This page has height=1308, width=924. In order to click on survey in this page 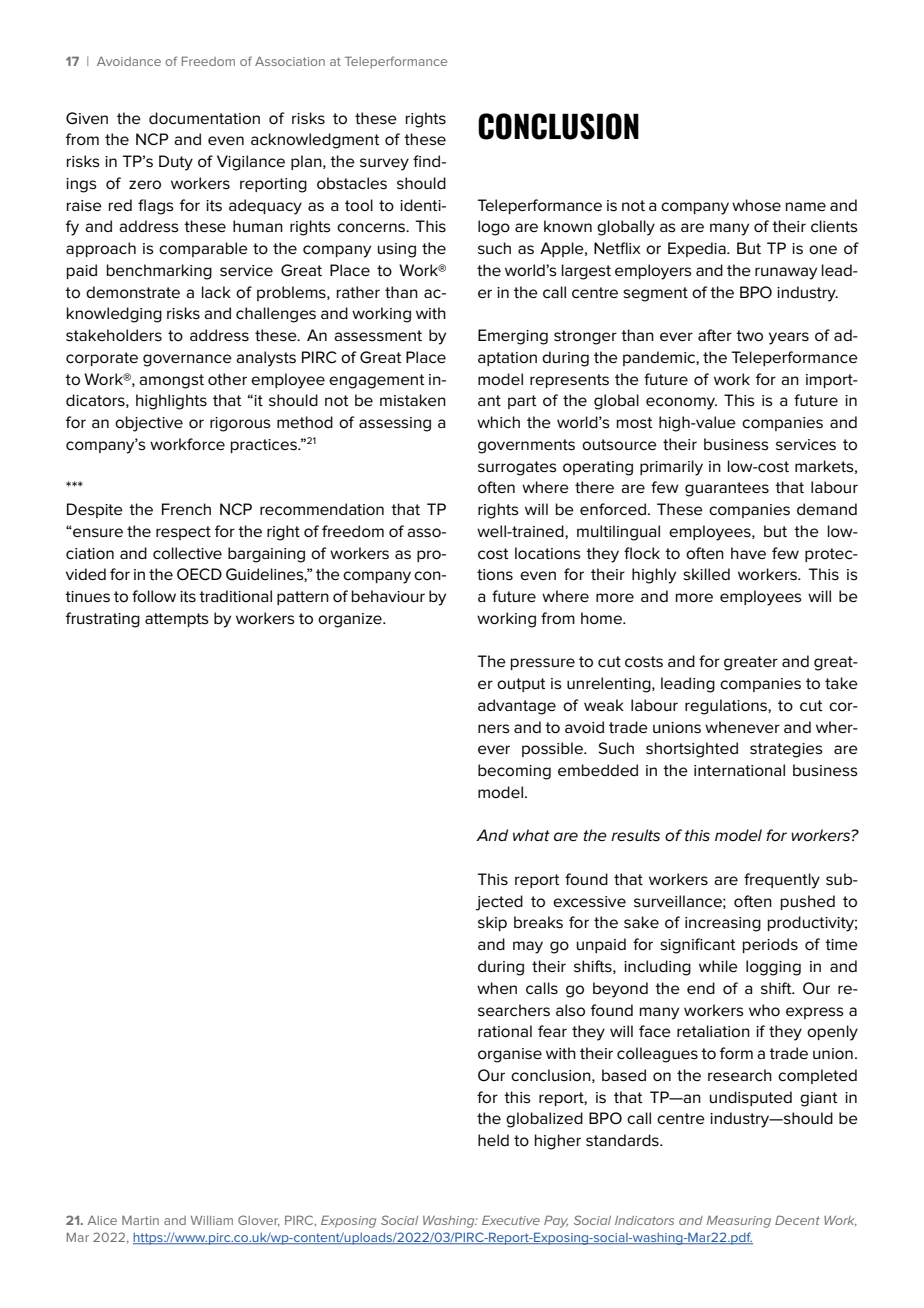, I will do `click(384, 164)`.
